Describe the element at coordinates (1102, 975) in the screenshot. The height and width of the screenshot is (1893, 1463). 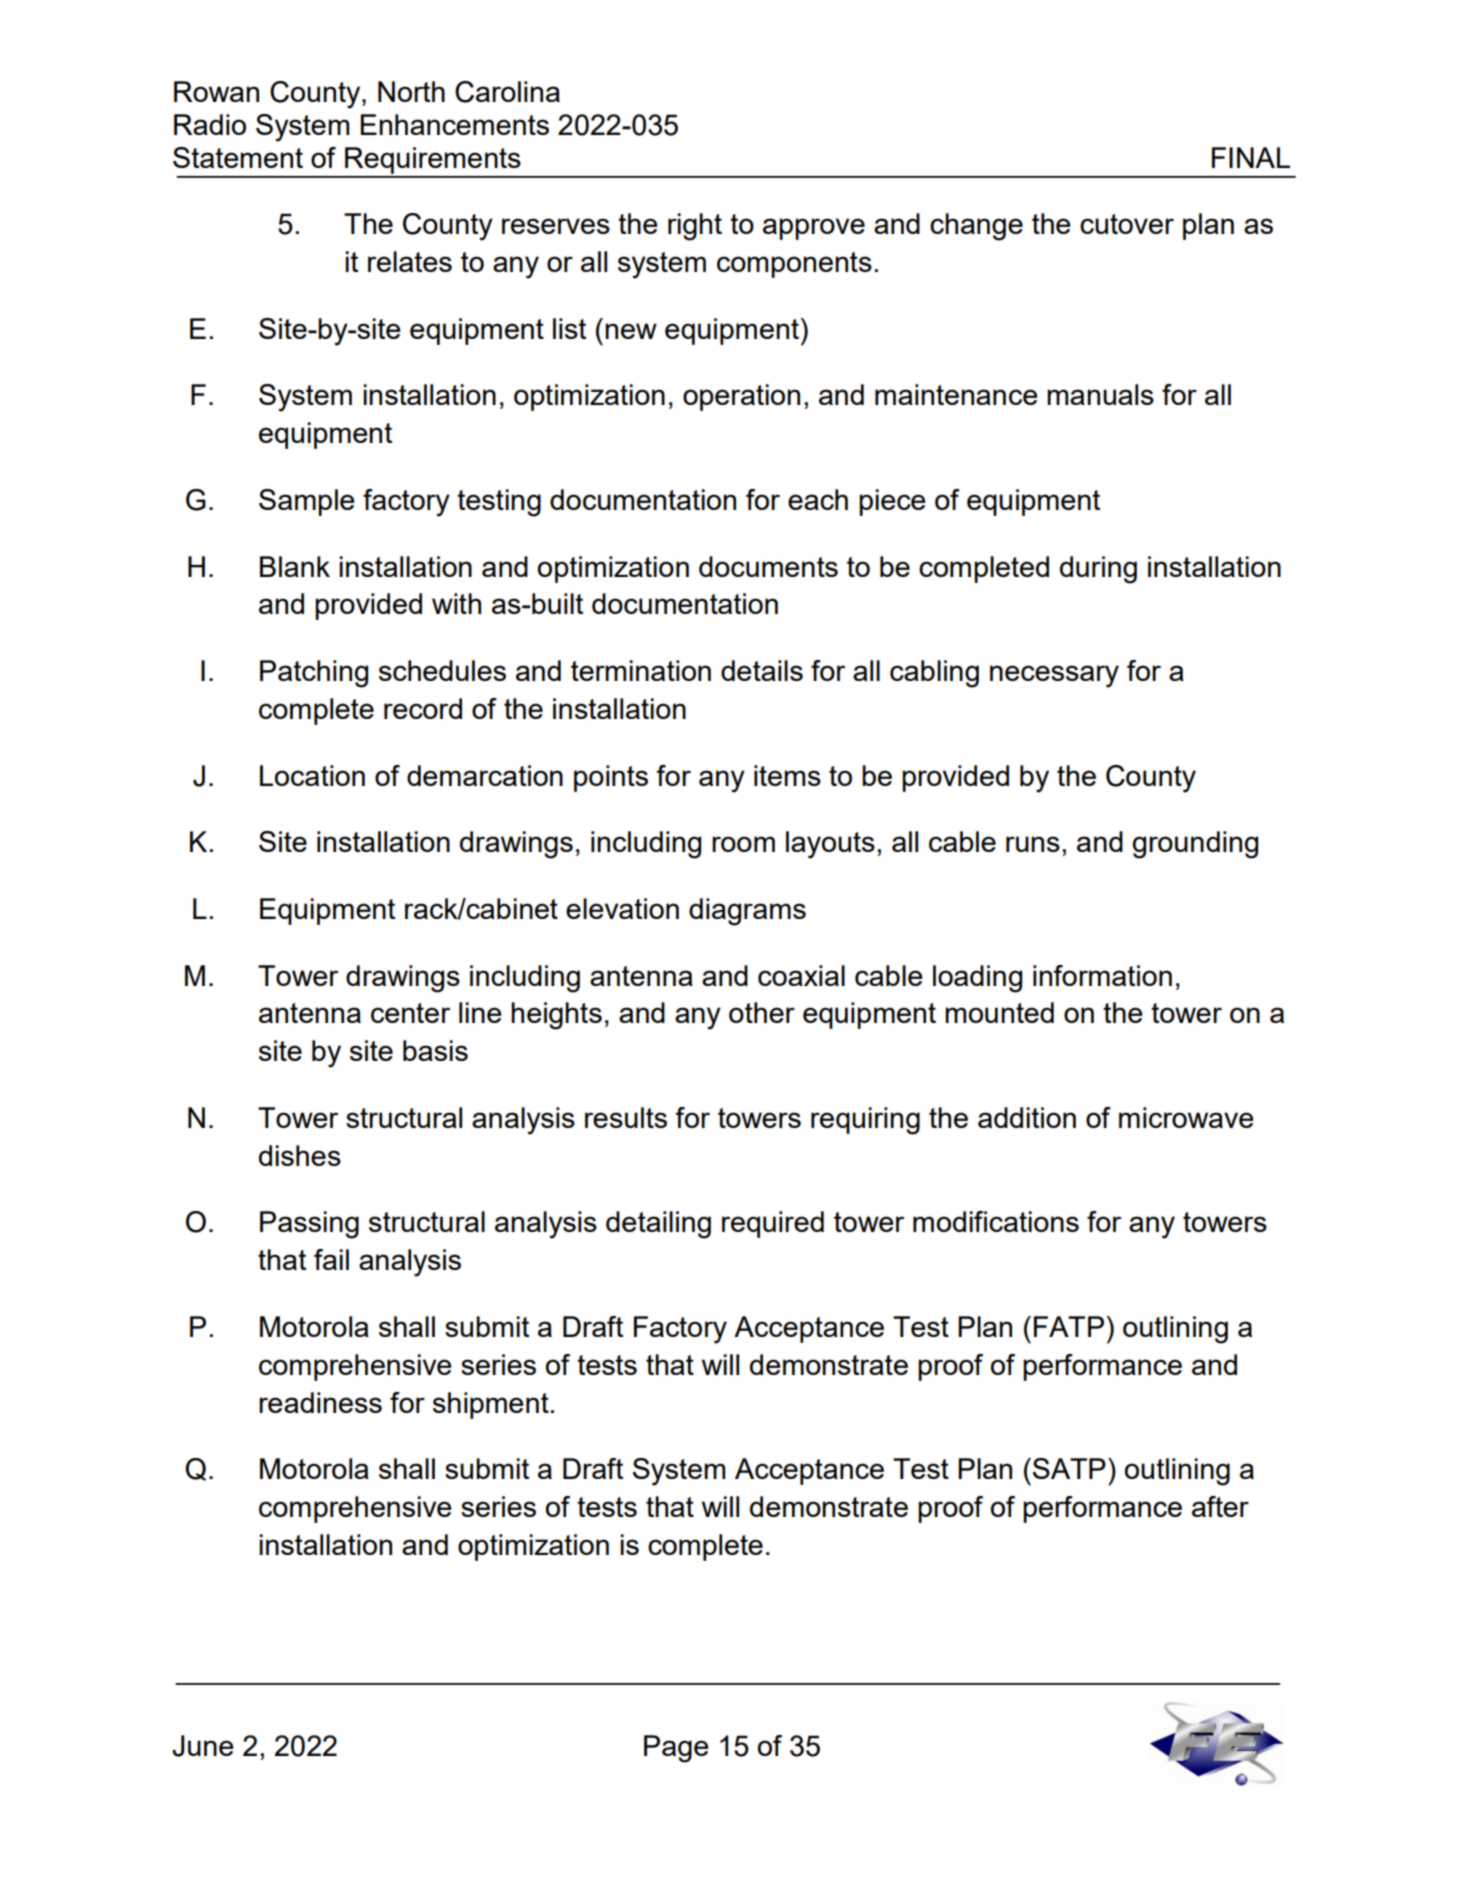
I see `information` at that location.
